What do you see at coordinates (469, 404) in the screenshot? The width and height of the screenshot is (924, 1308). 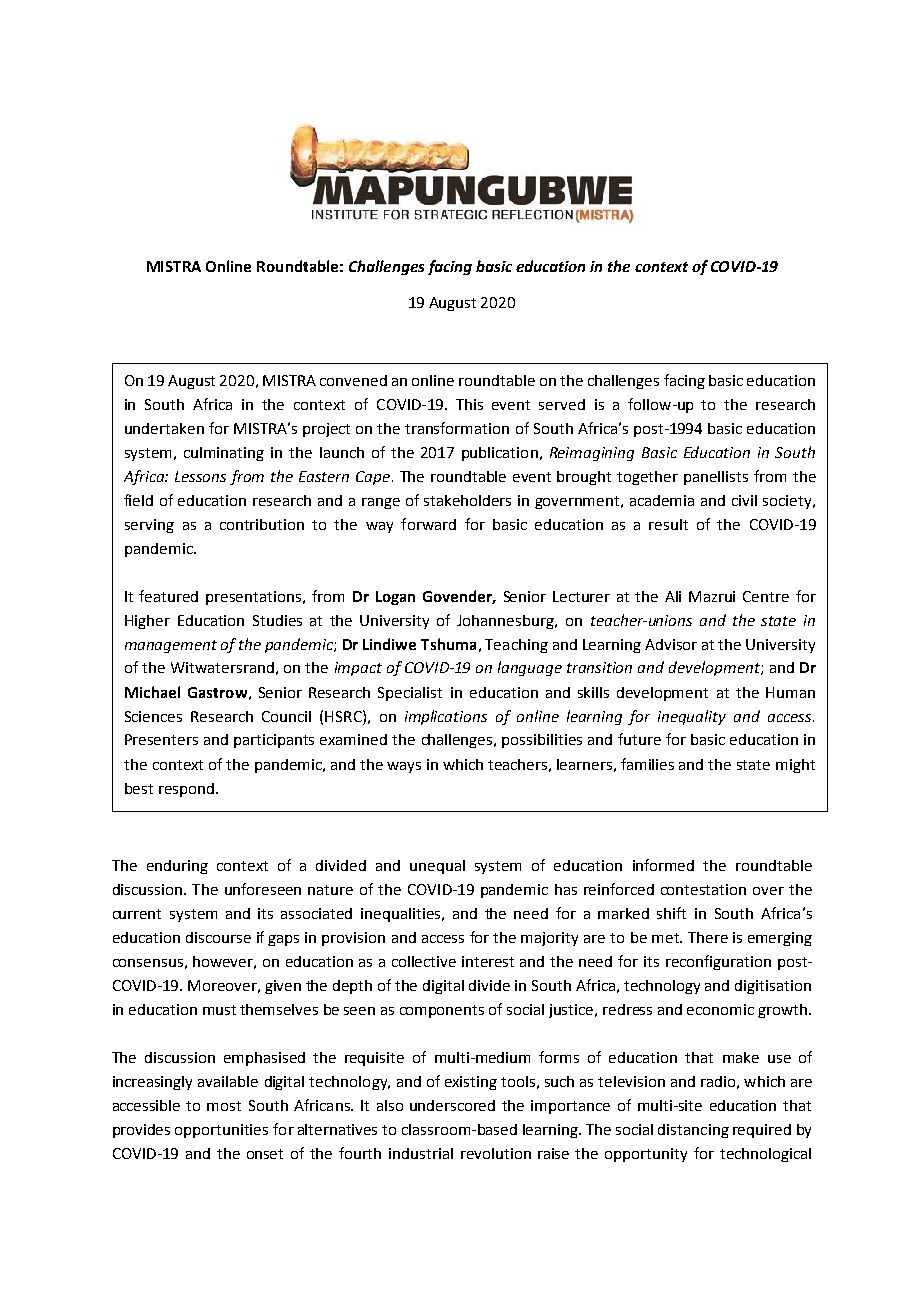 I see `This` at bounding box center [469, 404].
